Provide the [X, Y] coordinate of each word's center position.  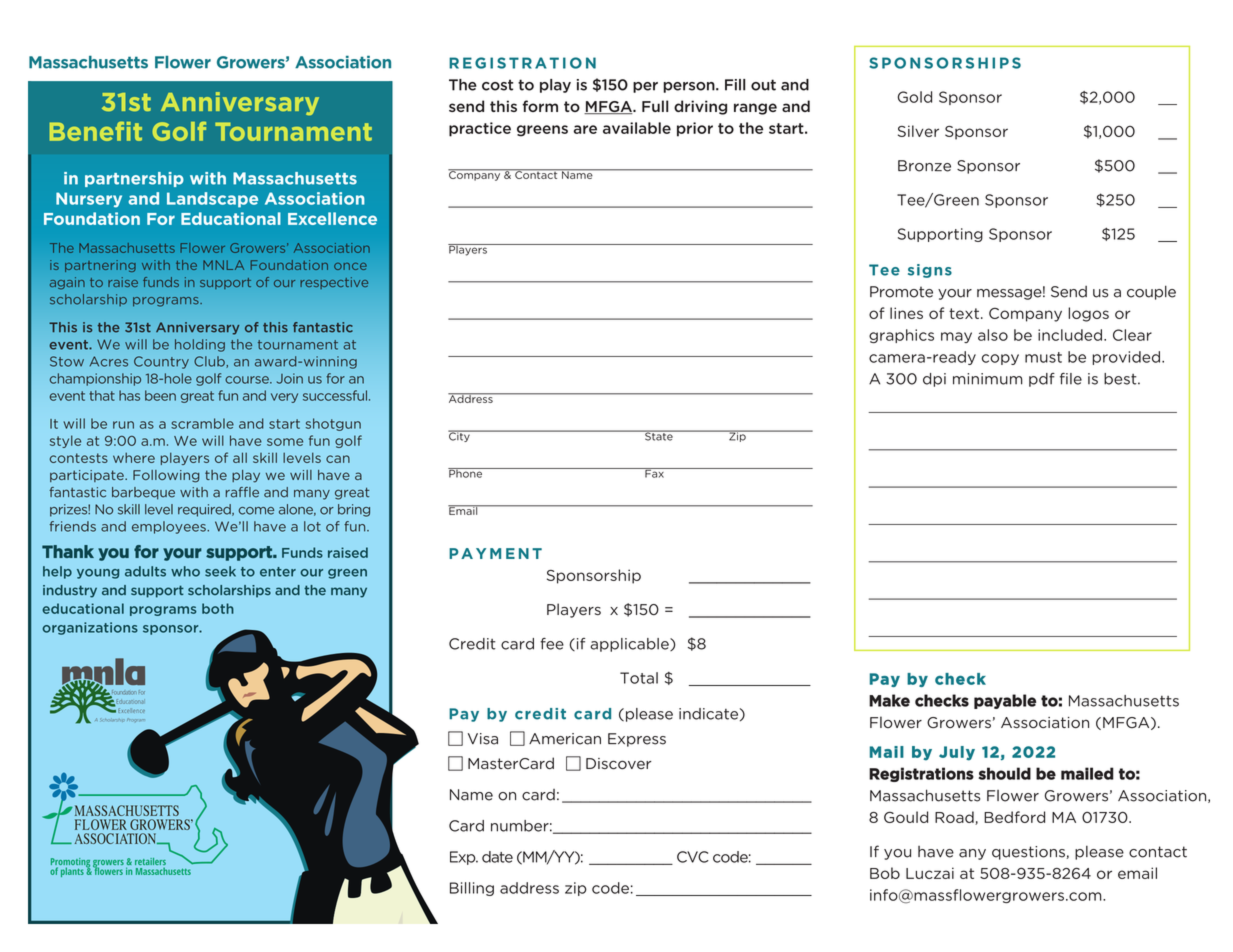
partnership [134, 179]
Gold [915, 97]
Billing [472, 889]
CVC [693, 857]
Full [655, 106]
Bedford [1014, 817]
